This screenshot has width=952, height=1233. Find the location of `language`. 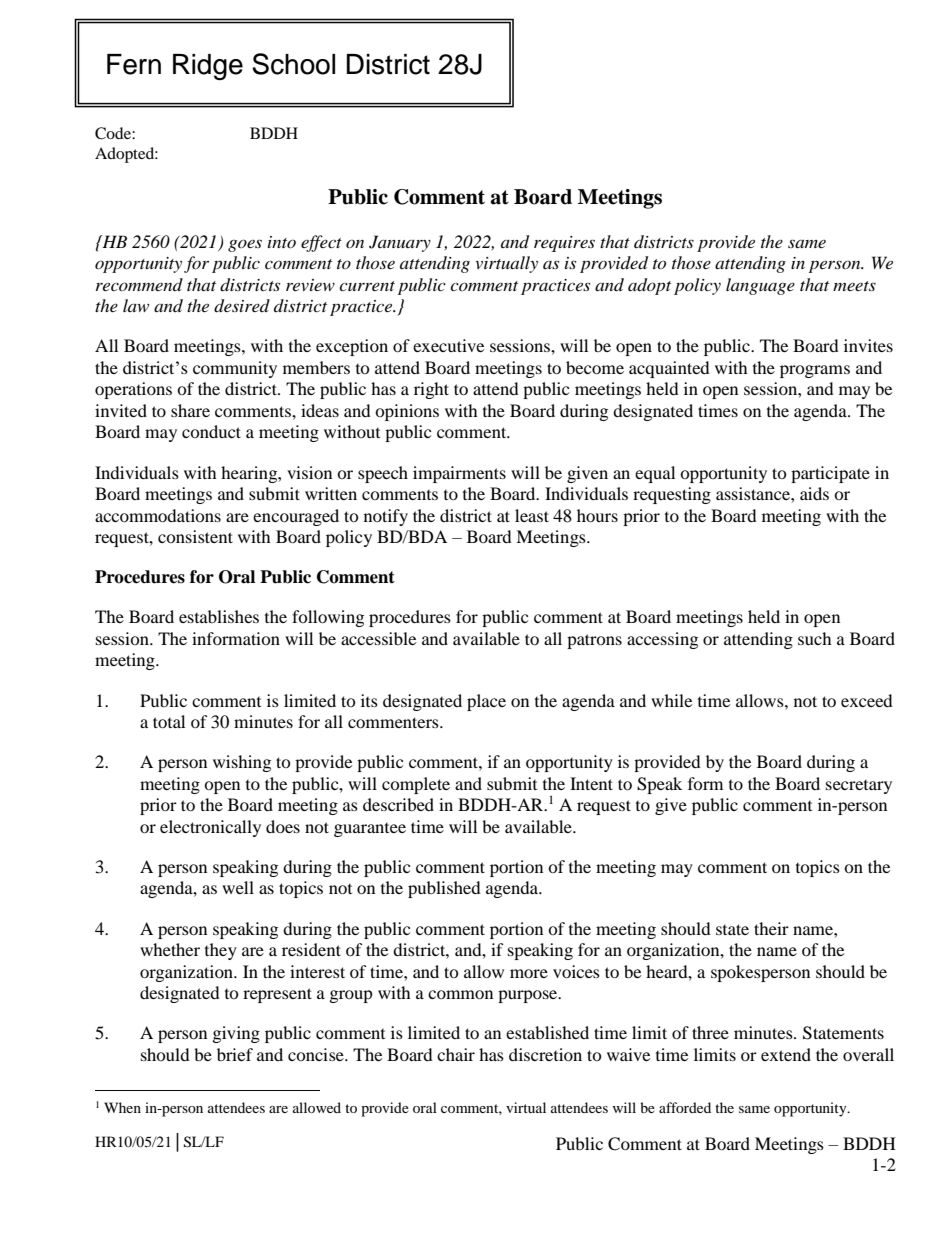

language is located at coordinates (760, 286).
